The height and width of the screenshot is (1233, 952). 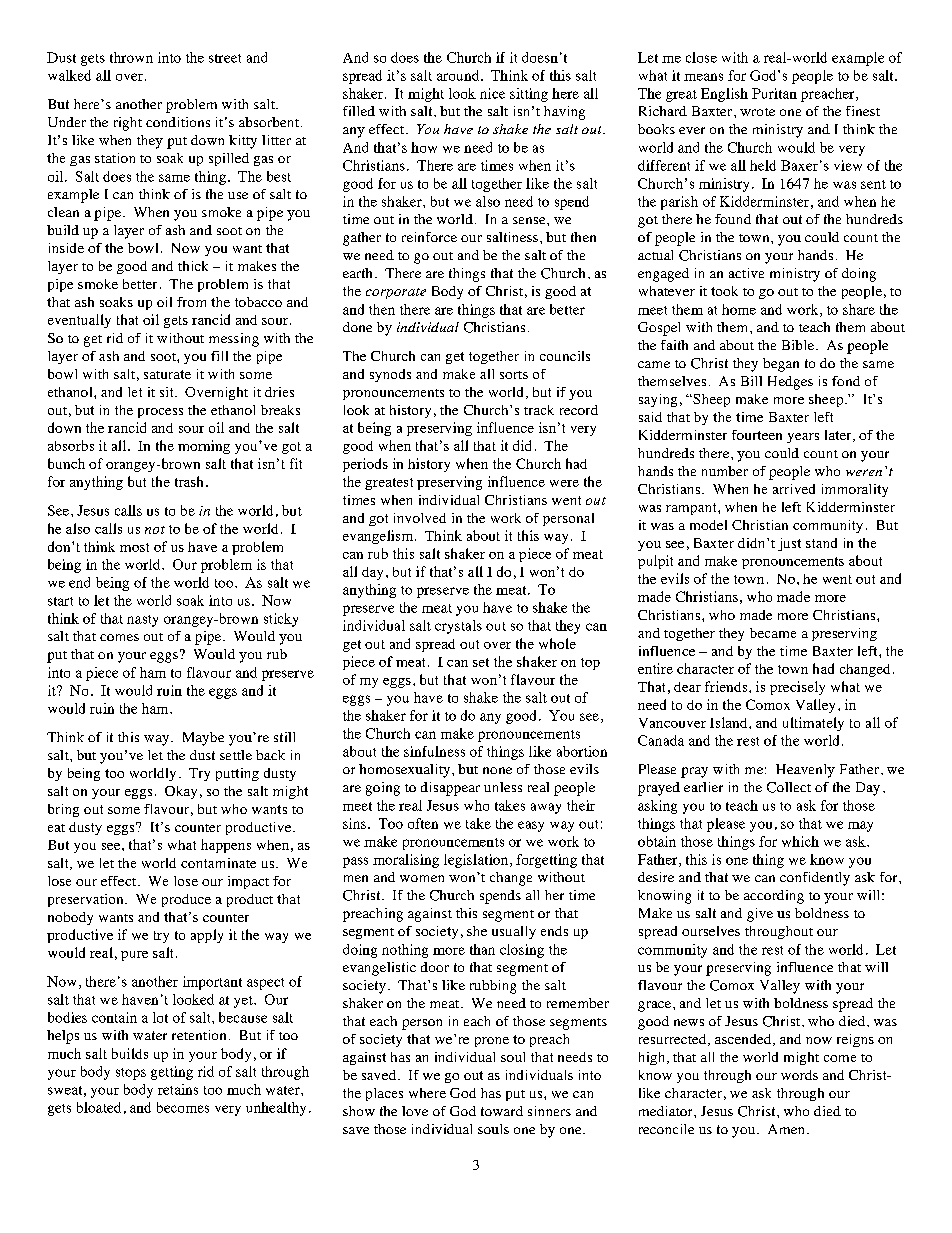 I want to click on retains, so click(x=178, y=1089).
